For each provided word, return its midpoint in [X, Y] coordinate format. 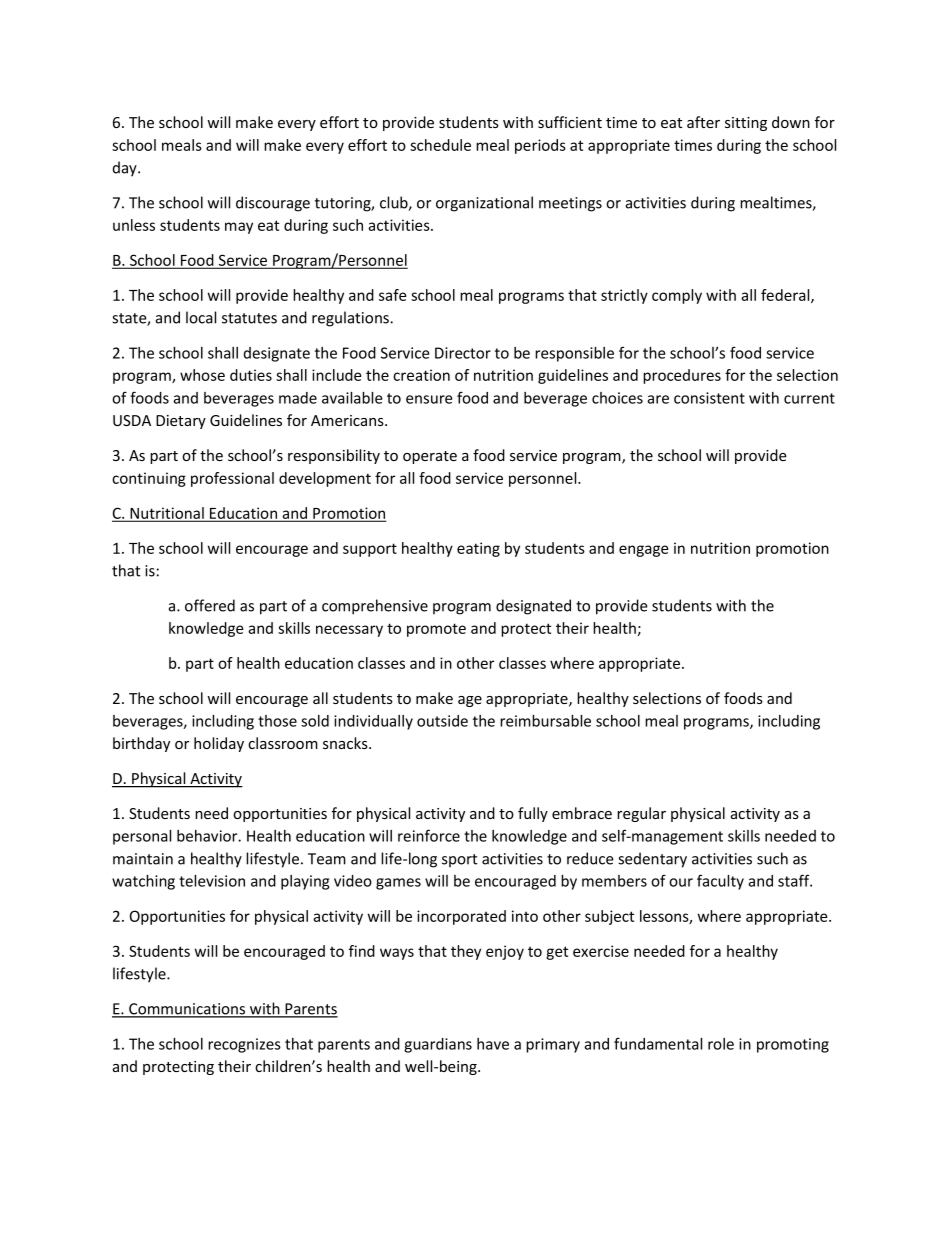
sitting [746, 124]
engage [643, 551]
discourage [273, 204]
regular [641, 814]
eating [478, 549]
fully [533, 814]
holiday [219, 744]
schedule [440, 145]
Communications [187, 1010]
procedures [682, 376]
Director [463, 353]
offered [210, 605]
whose [202, 375]
